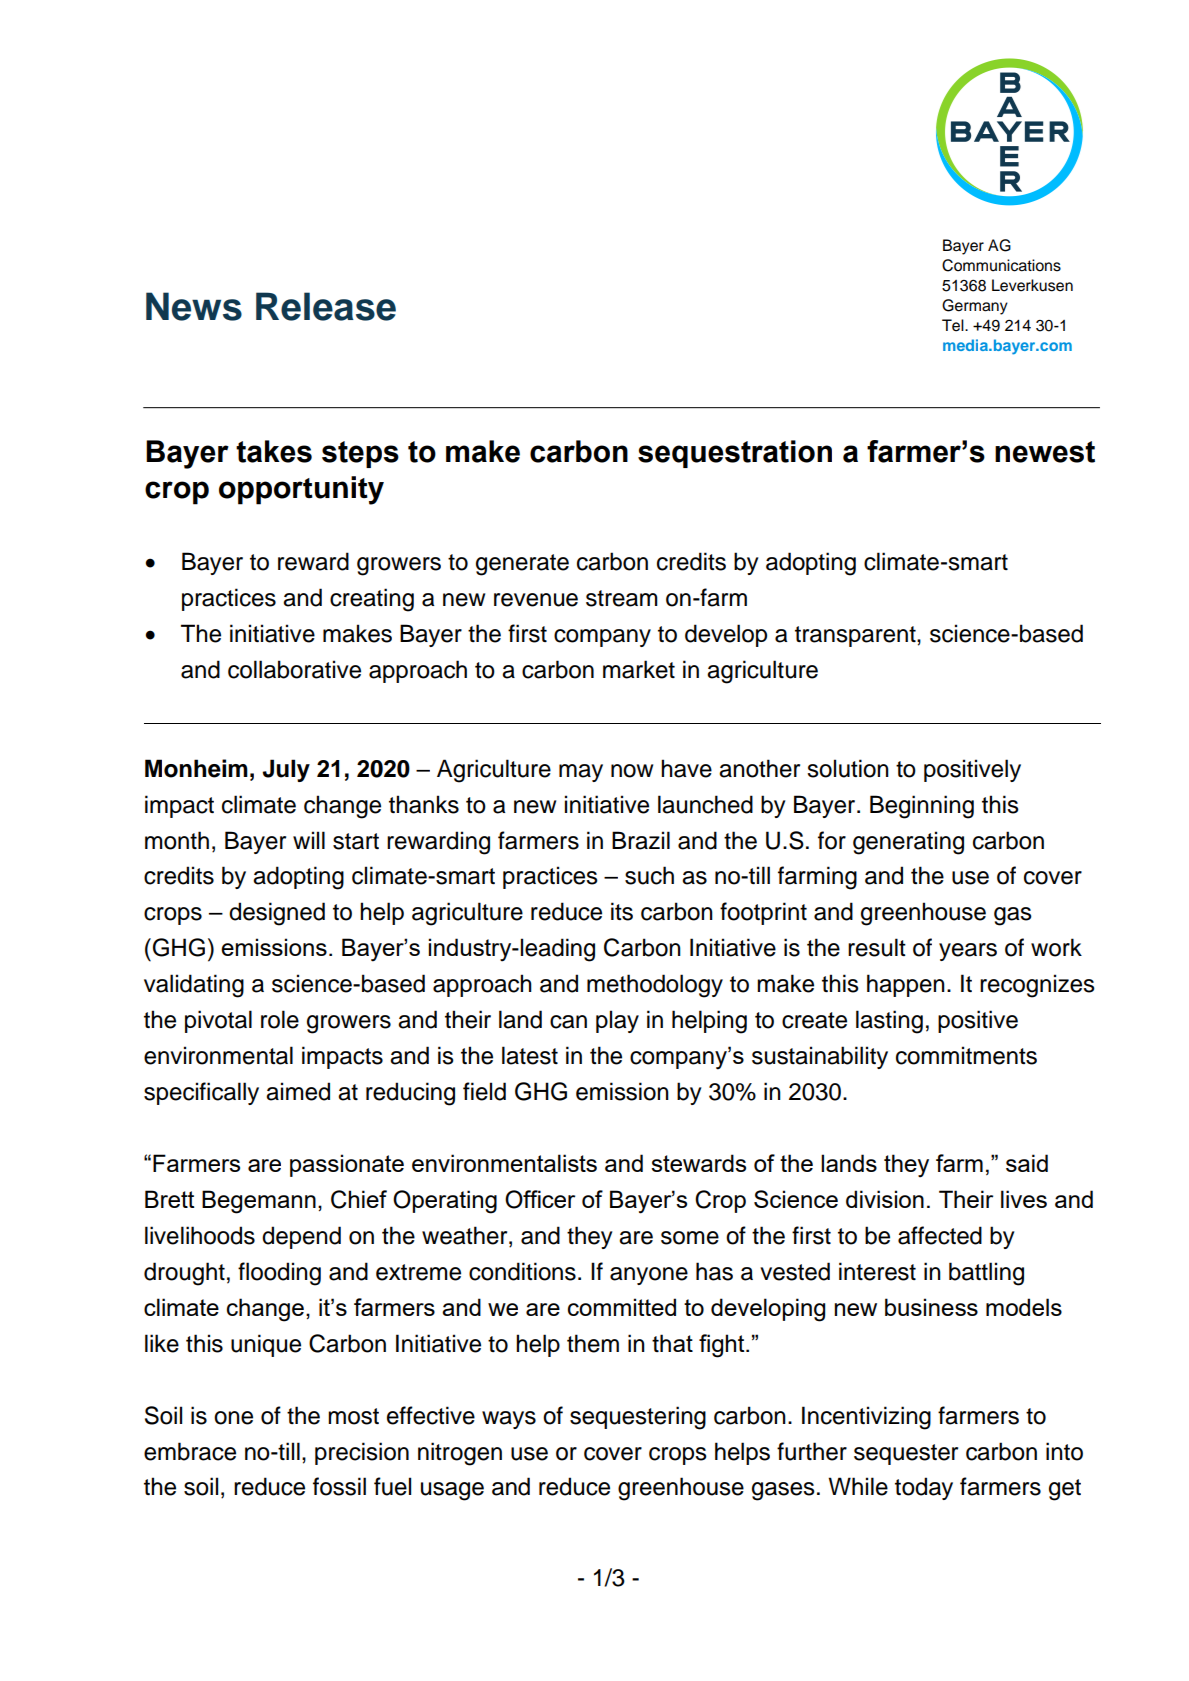 The width and height of the screenshot is (1189, 1681). What do you see at coordinates (326, 306) in the screenshot?
I see `Release` at bounding box center [326, 306].
